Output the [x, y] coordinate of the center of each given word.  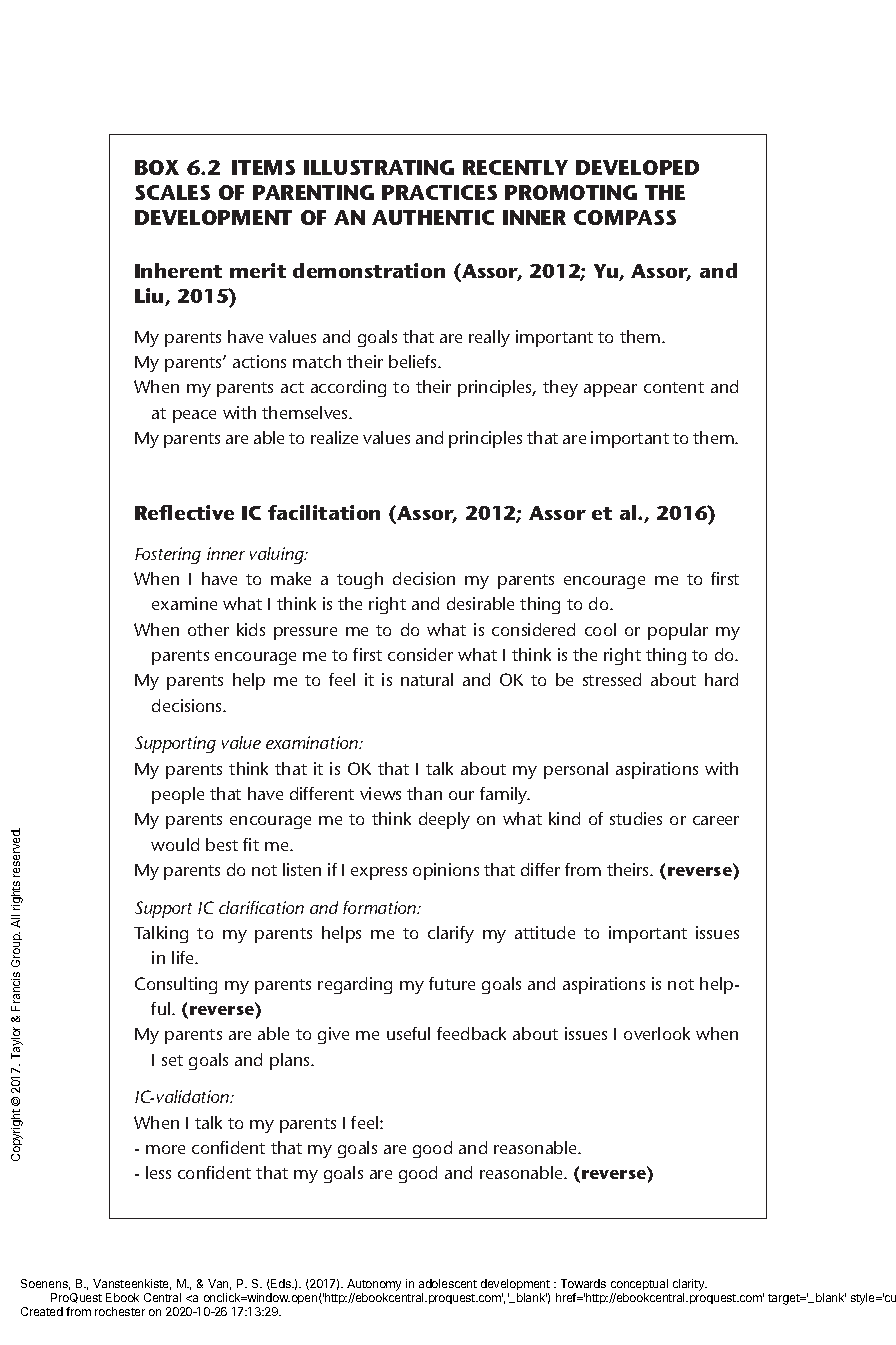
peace [194, 416]
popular [678, 631]
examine [184, 603]
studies [636, 818]
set [172, 1060]
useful [408, 1033]
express [379, 873]
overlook [657, 1033]
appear [610, 390]
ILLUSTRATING [379, 167]
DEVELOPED [637, 167]
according [348, 388]
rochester [120, 1311]
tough [360, 580]
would [175, 844]
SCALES [172, 192]
